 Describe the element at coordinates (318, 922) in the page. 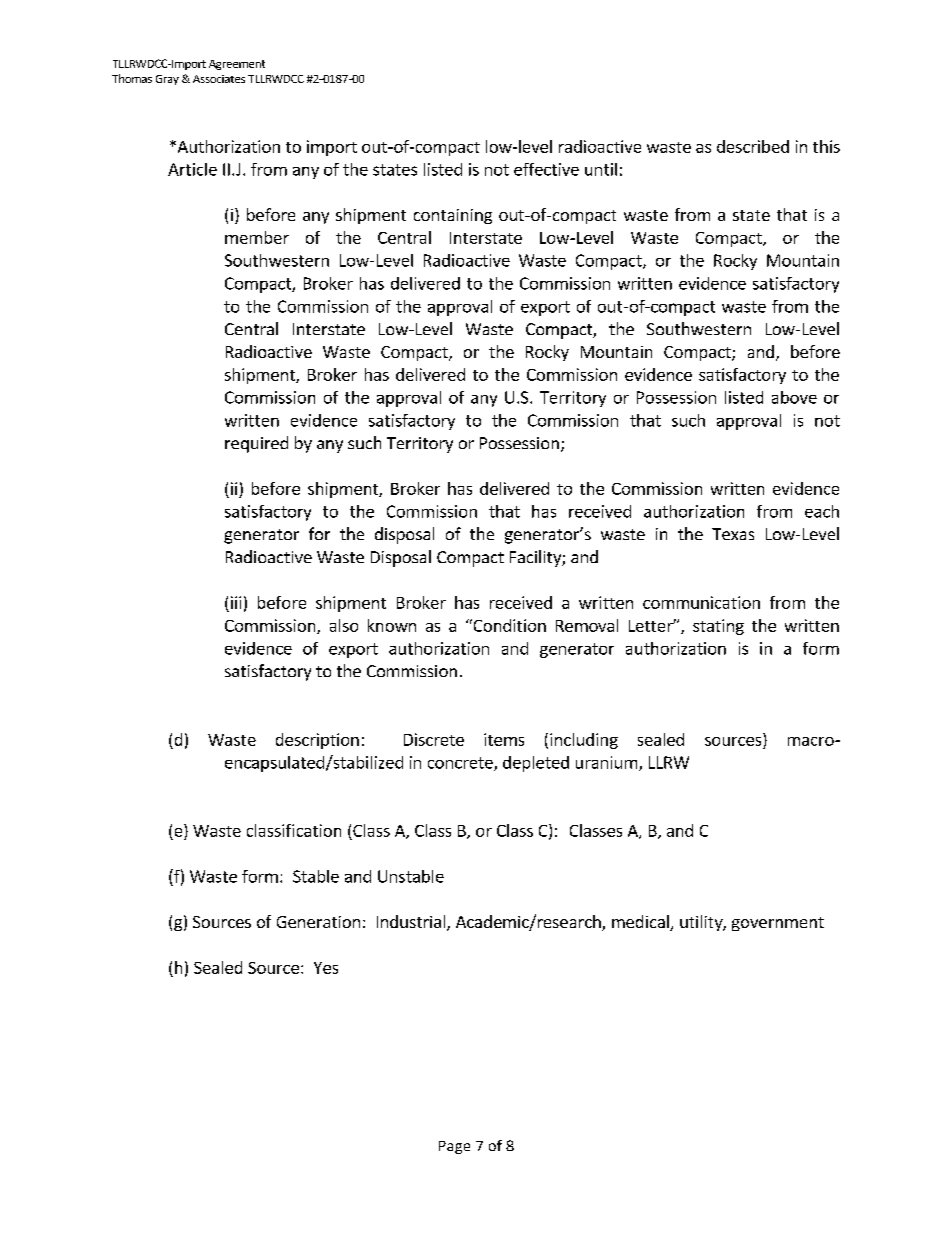

I see `Generation` at that location.
